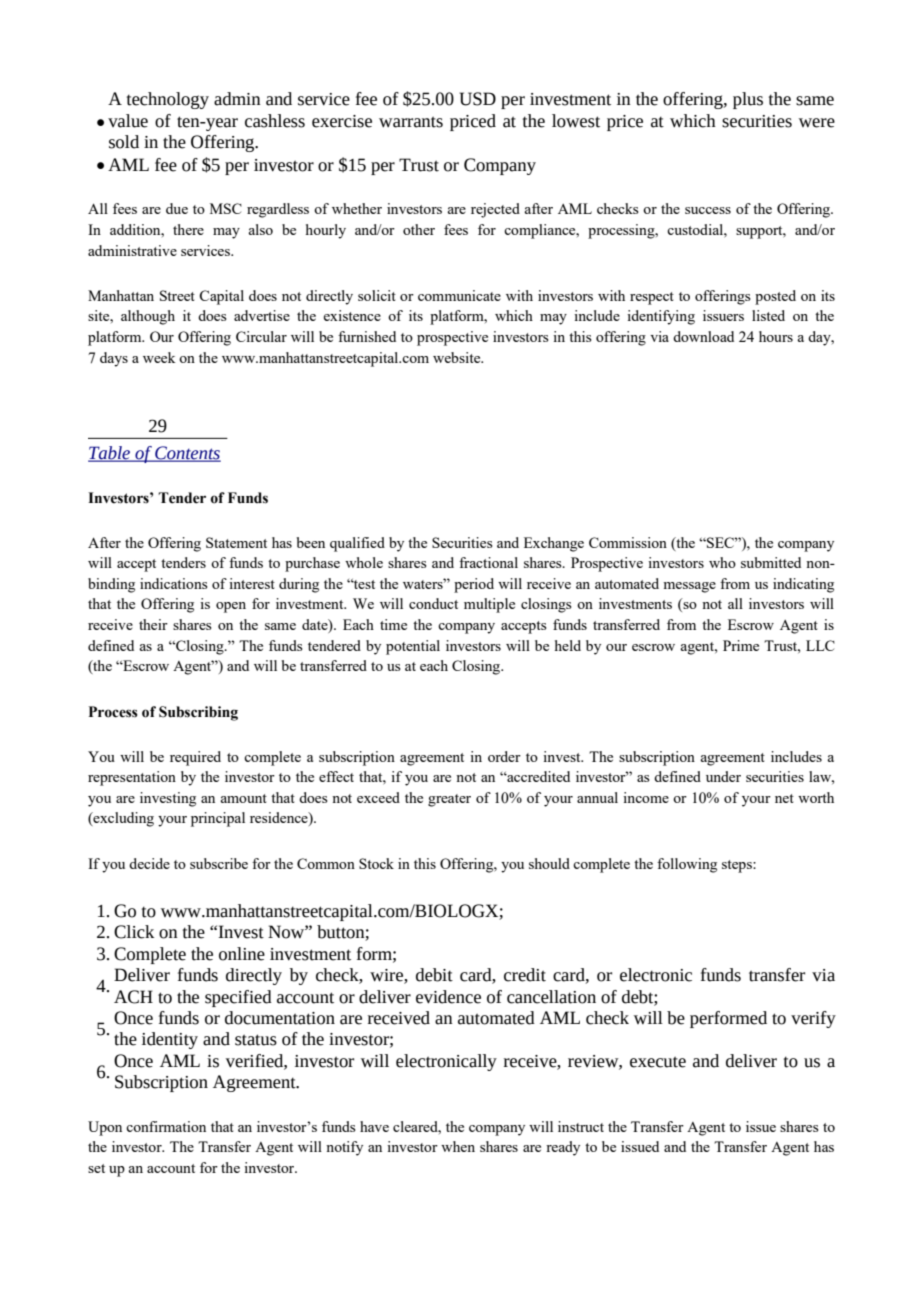  I want to click on confirmation, so click(166, 1126).
